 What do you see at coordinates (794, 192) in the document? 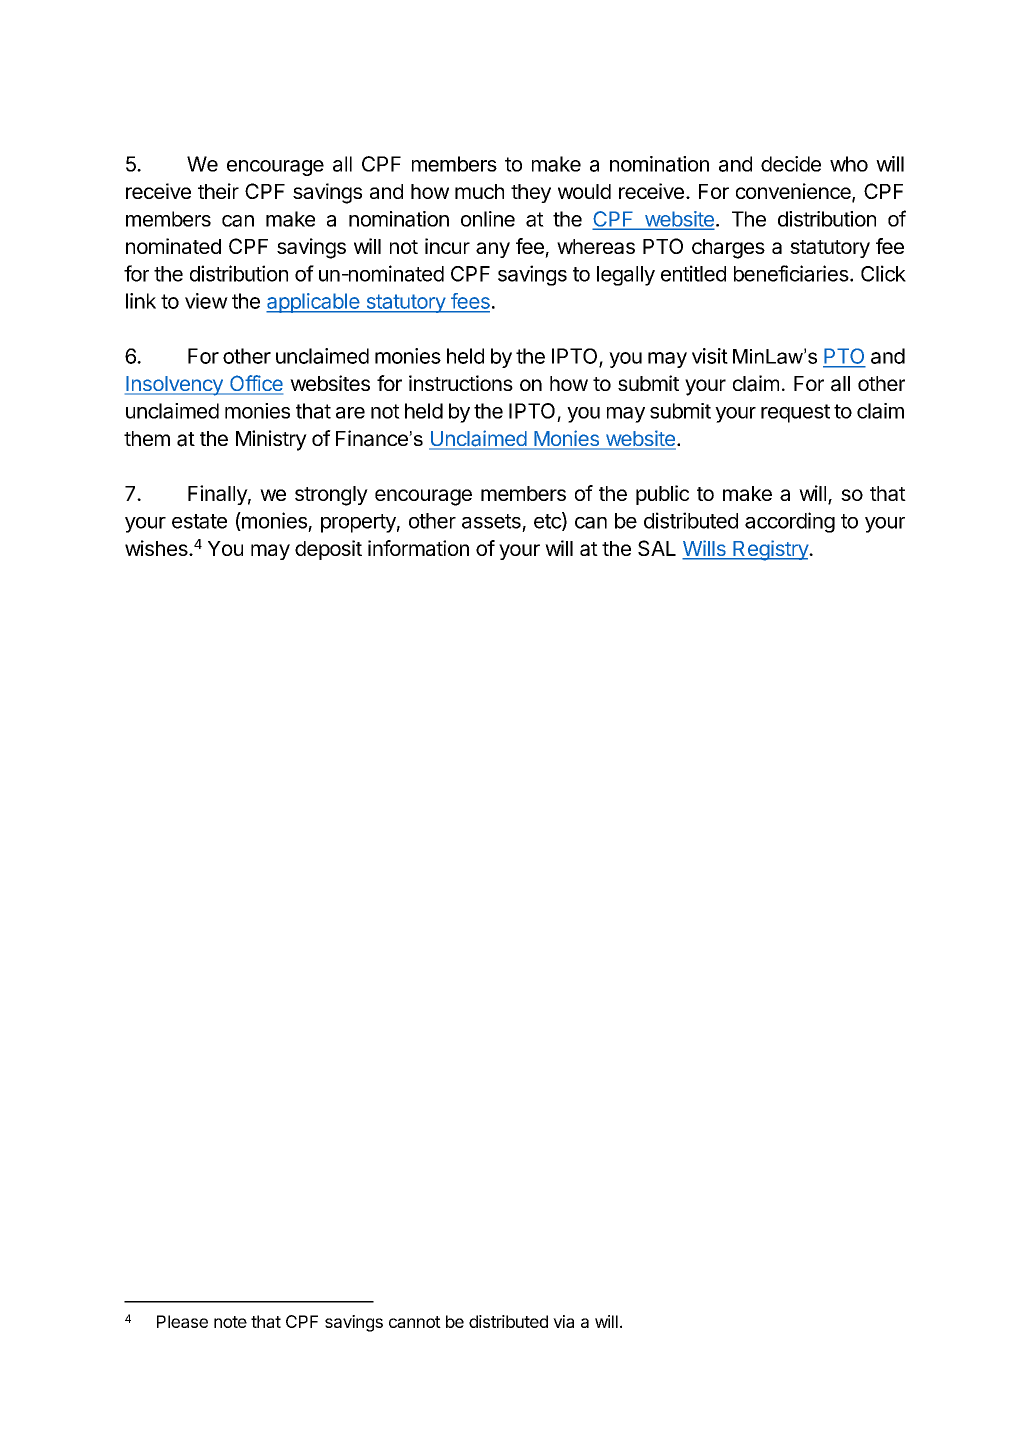
I see `convenience` at bounding box center [794, 192].
